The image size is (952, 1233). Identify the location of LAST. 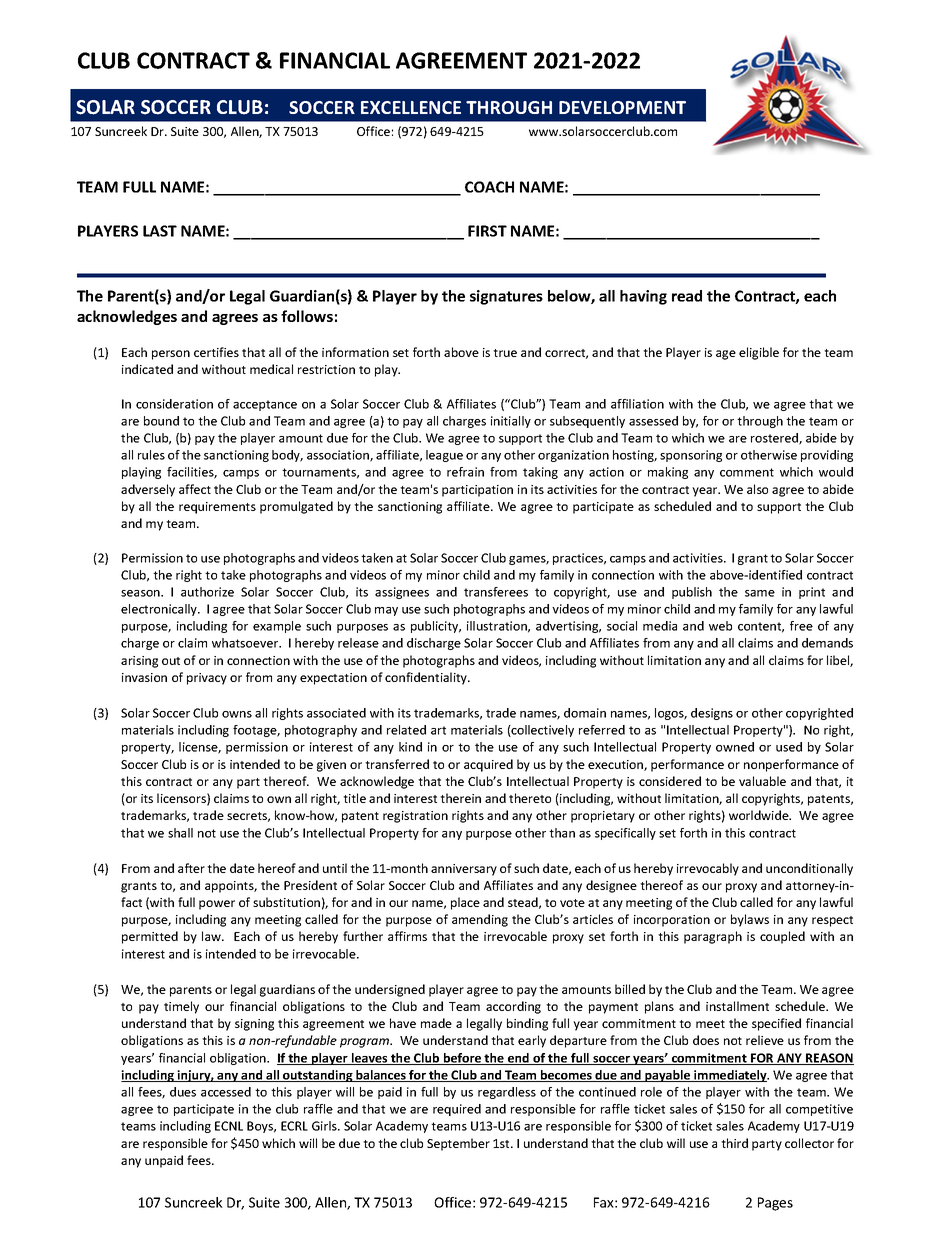
(160, 231).
